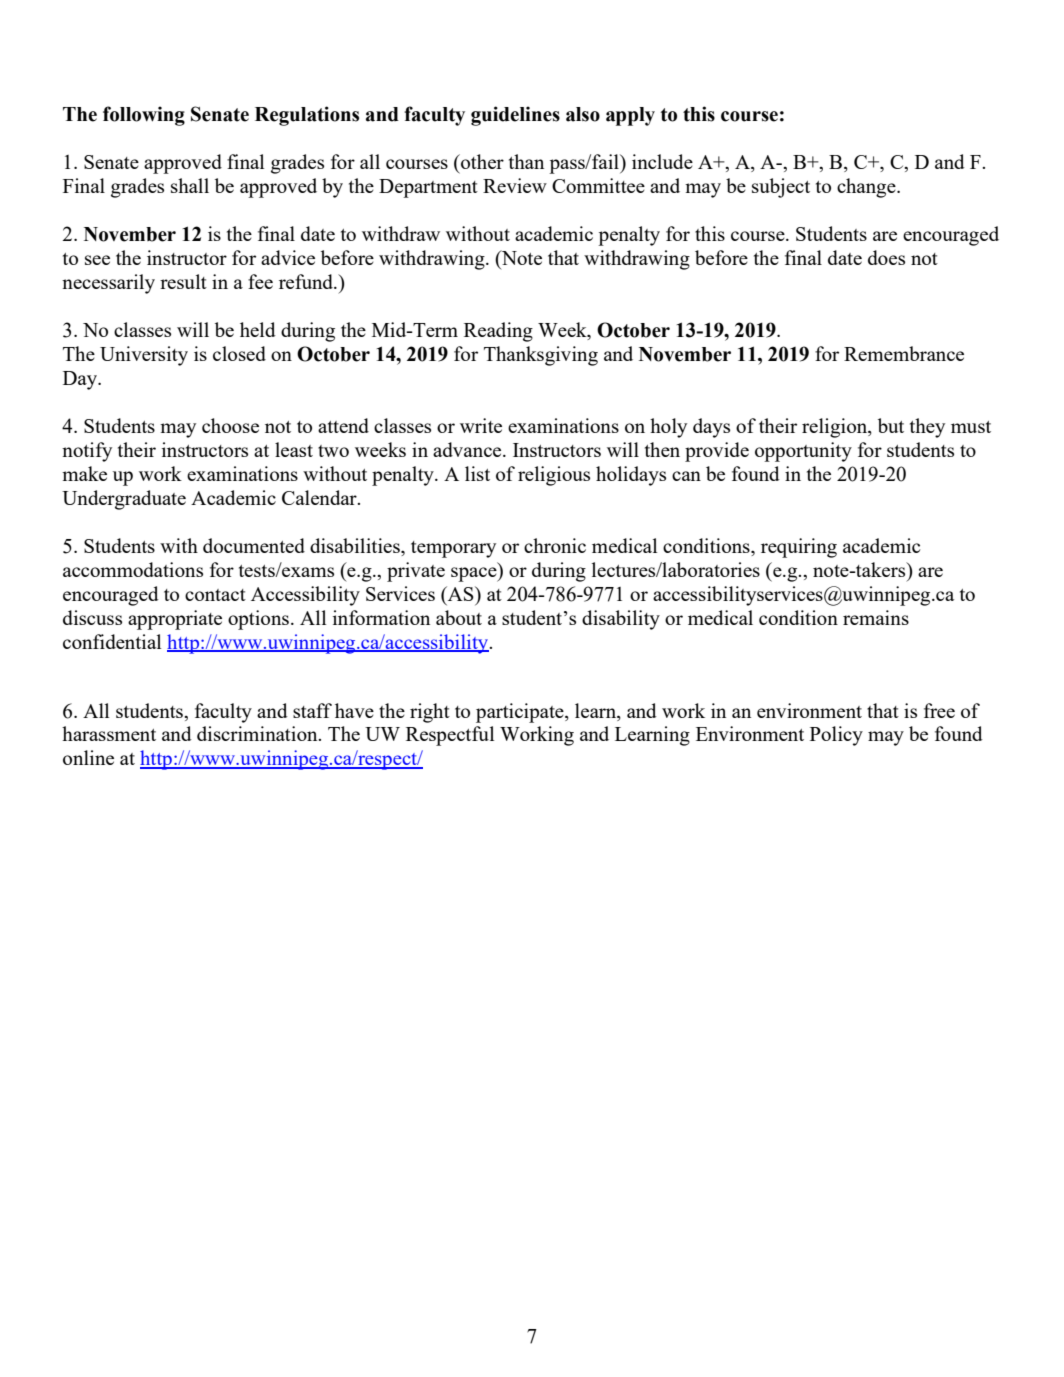 The height and width of the image is (1377, 1064). I want to click on result, so click(183, 281).
